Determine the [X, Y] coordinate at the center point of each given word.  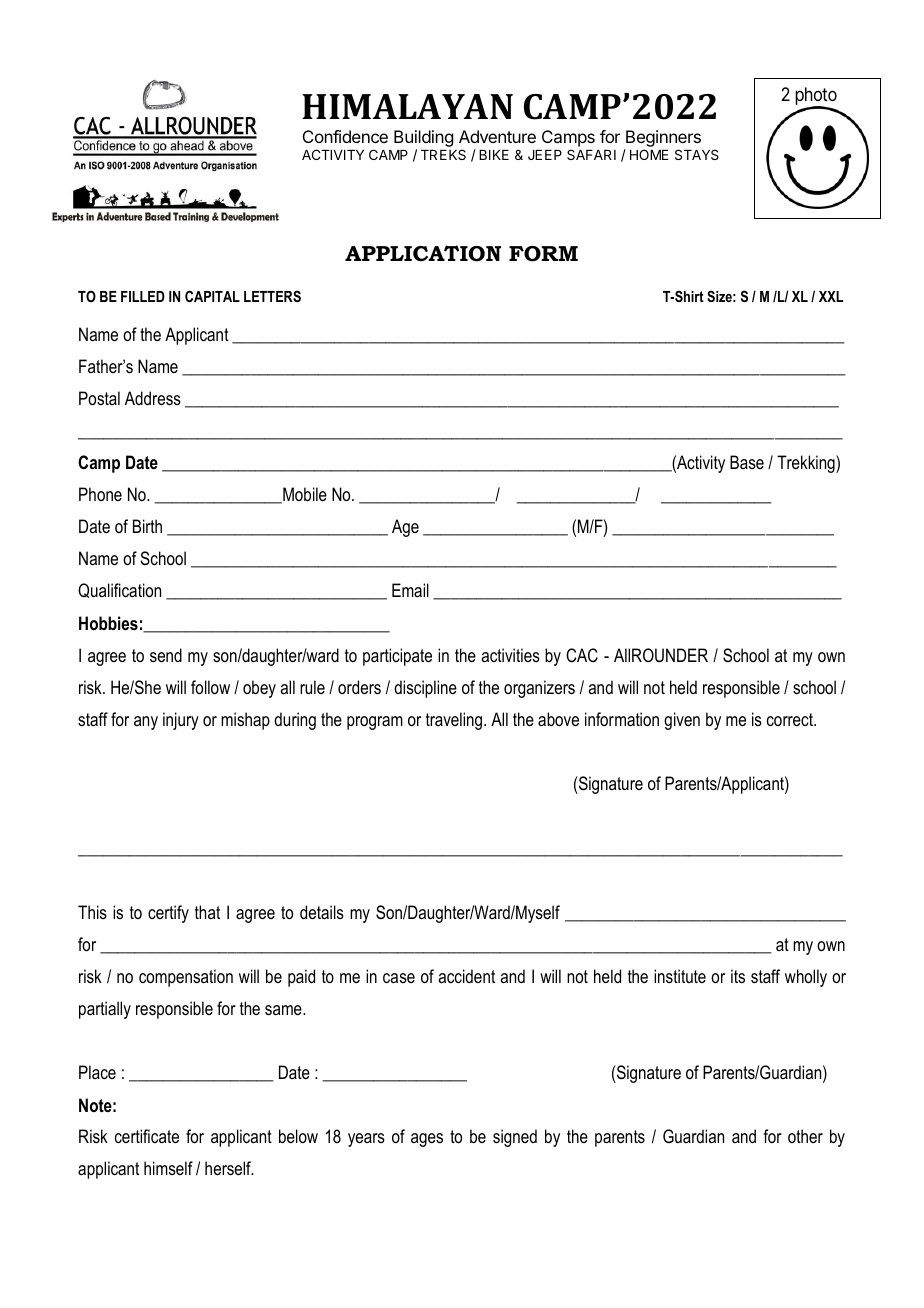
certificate [147, 1136]
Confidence [345, 136]
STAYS [697, 154]
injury [181, 721]
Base [747, 462]
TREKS [443, 154]
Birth [147, 526]
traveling [455, 721]
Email [410, 590]
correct [791, 719]
